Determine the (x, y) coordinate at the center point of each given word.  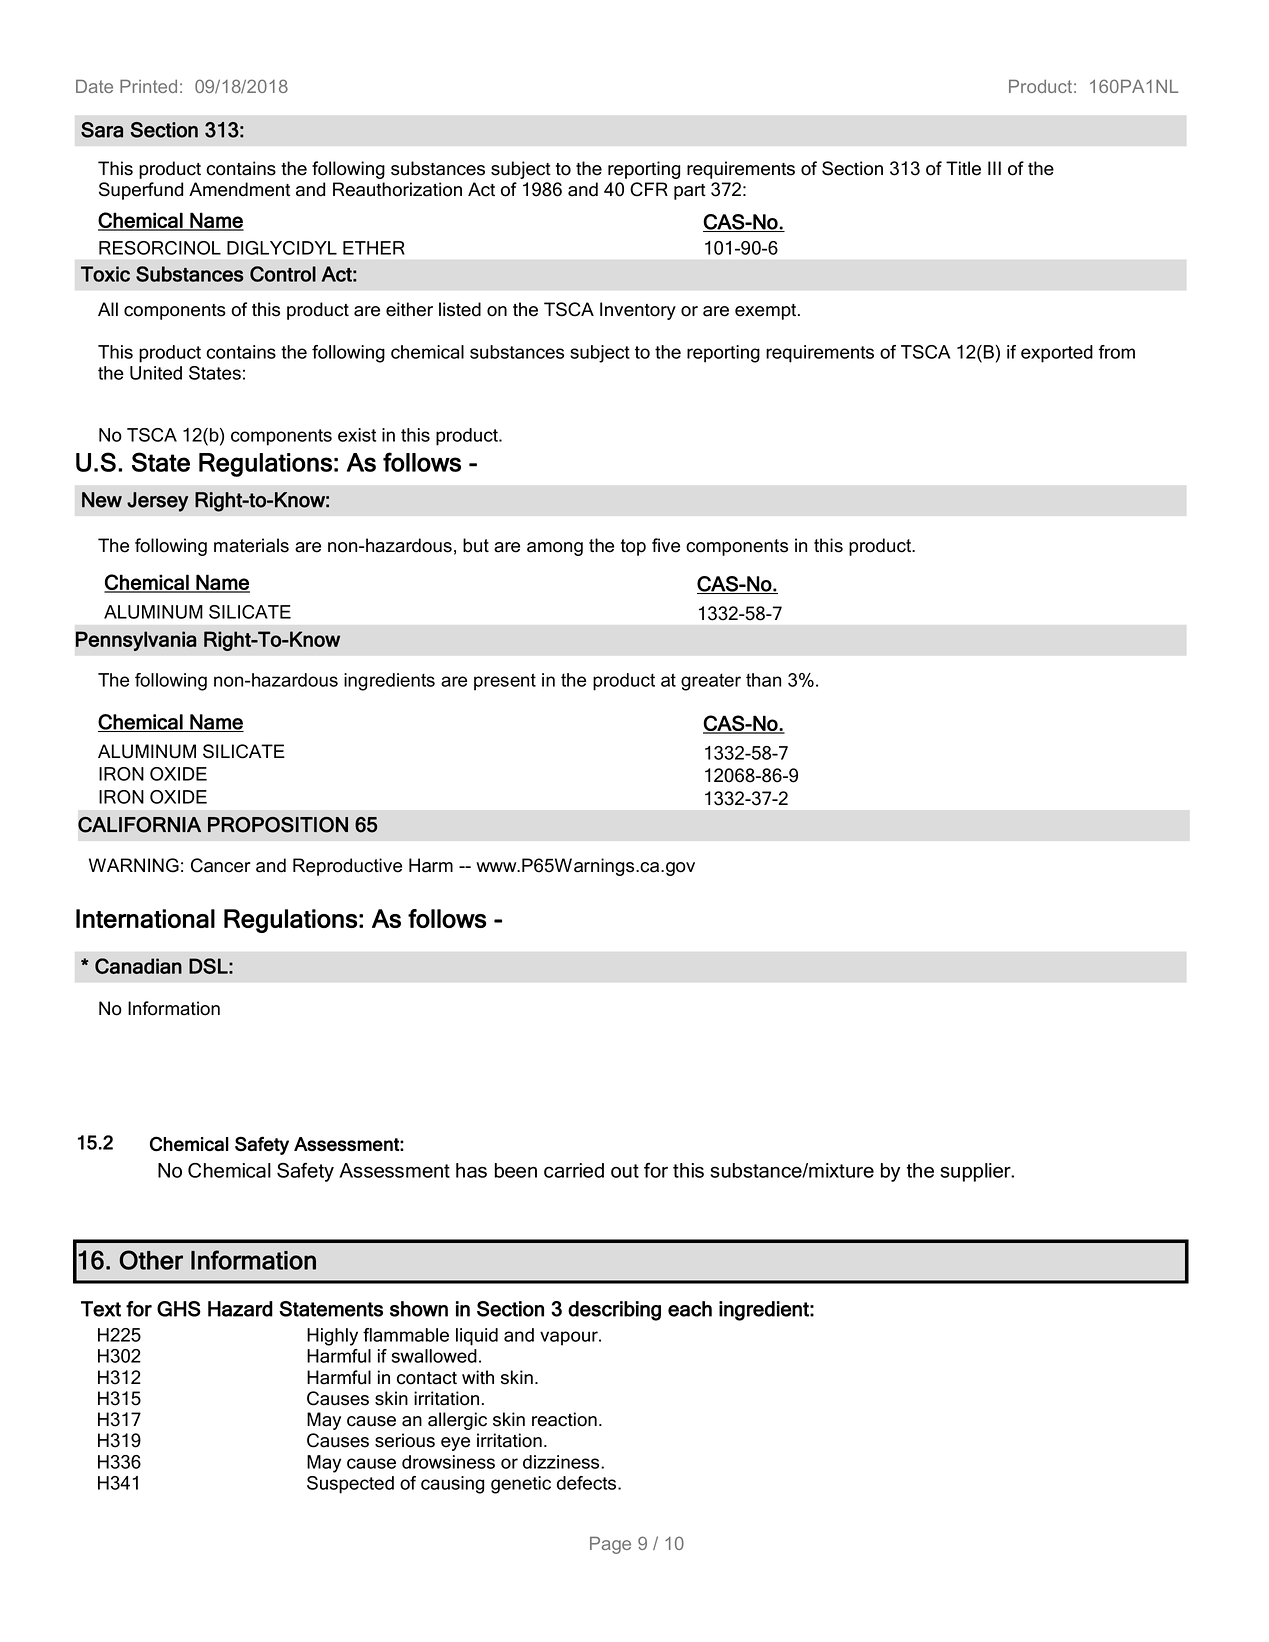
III (994, 168)
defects (588, 1483)
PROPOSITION (278, 825)
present (505, 682)
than (763, 680)
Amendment (239, 189)
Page (610, 1545)
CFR (649, 189)
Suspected (350, 1485)
